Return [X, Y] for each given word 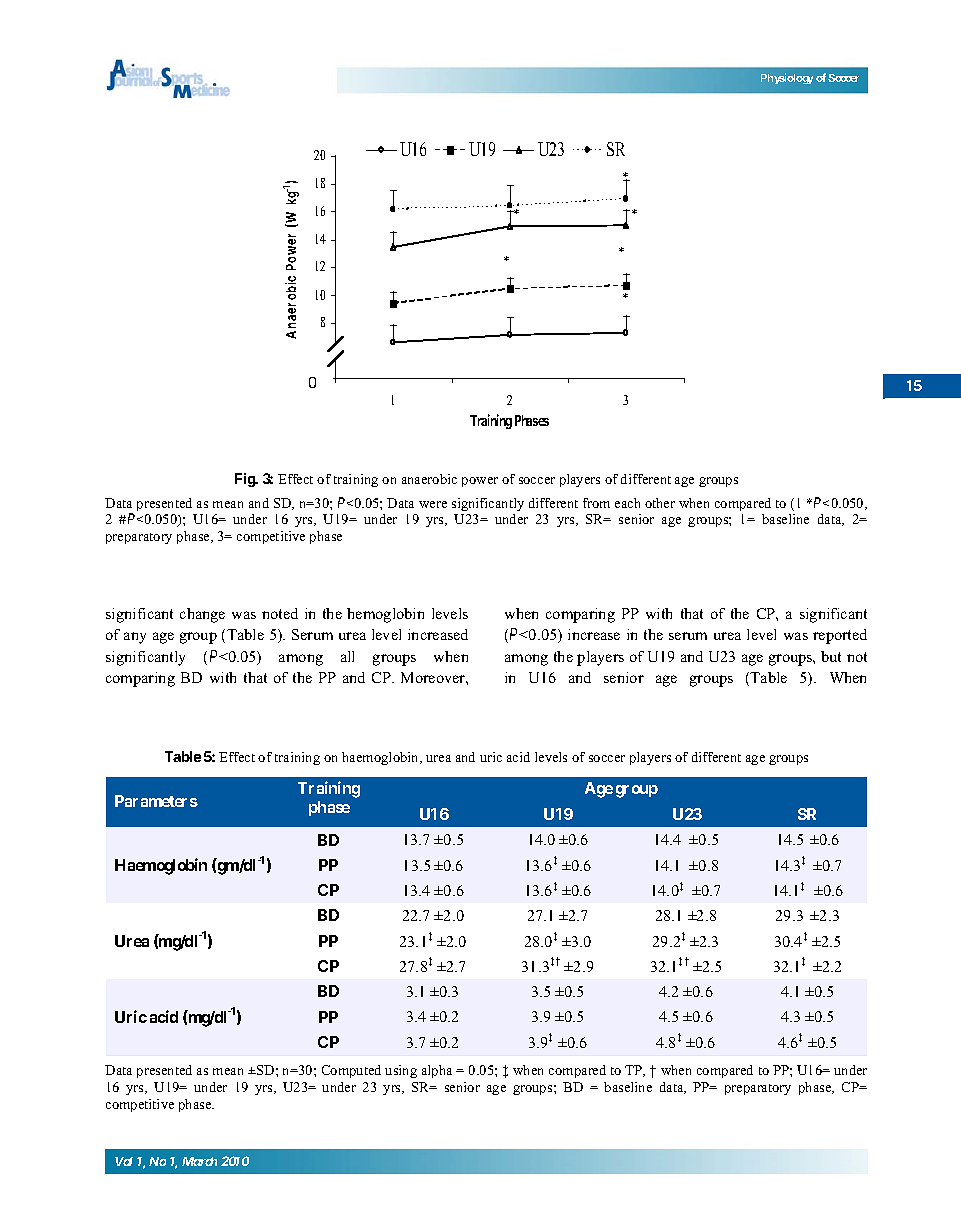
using [401, 1071]
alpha [437, 1071]
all [347, 656]
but [831, 656]
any [135, 638]
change [202, 615]
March [199, 1161]
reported [840, 636]
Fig [246, 480]
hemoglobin [385, 615]
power [480, 482]
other [660, 503]
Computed [351, 1071]
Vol [124, 1161]
